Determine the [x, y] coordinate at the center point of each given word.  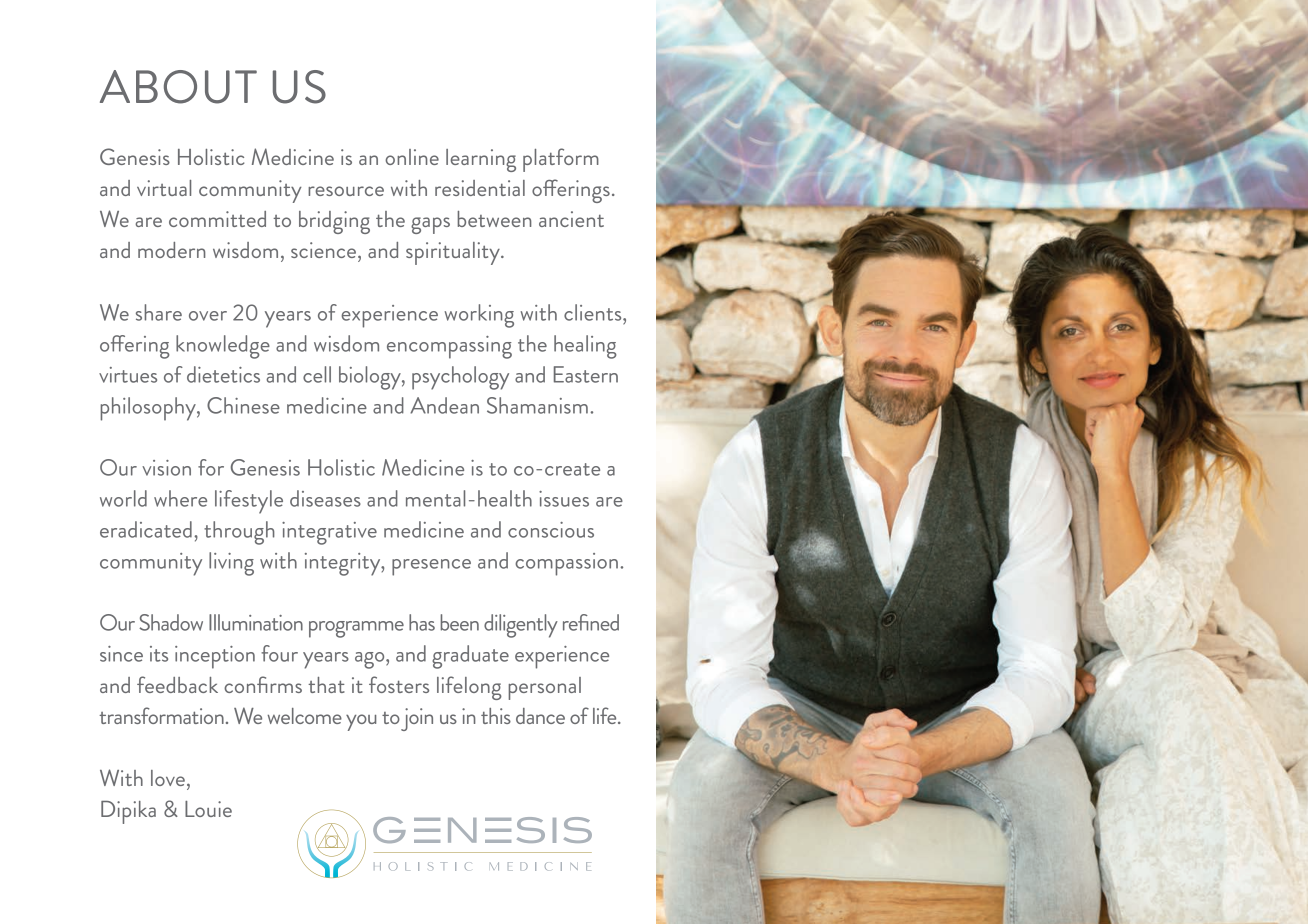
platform [561, 160]
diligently [521, 626]
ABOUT [178, 87]
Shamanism [537, 405]
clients [594, 312]
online [412, 157]
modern [172, 250]
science [323, 250]
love [168, 778]
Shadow [171, 622]
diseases [325, 498]
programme [356, 629]
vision [166, 468]
